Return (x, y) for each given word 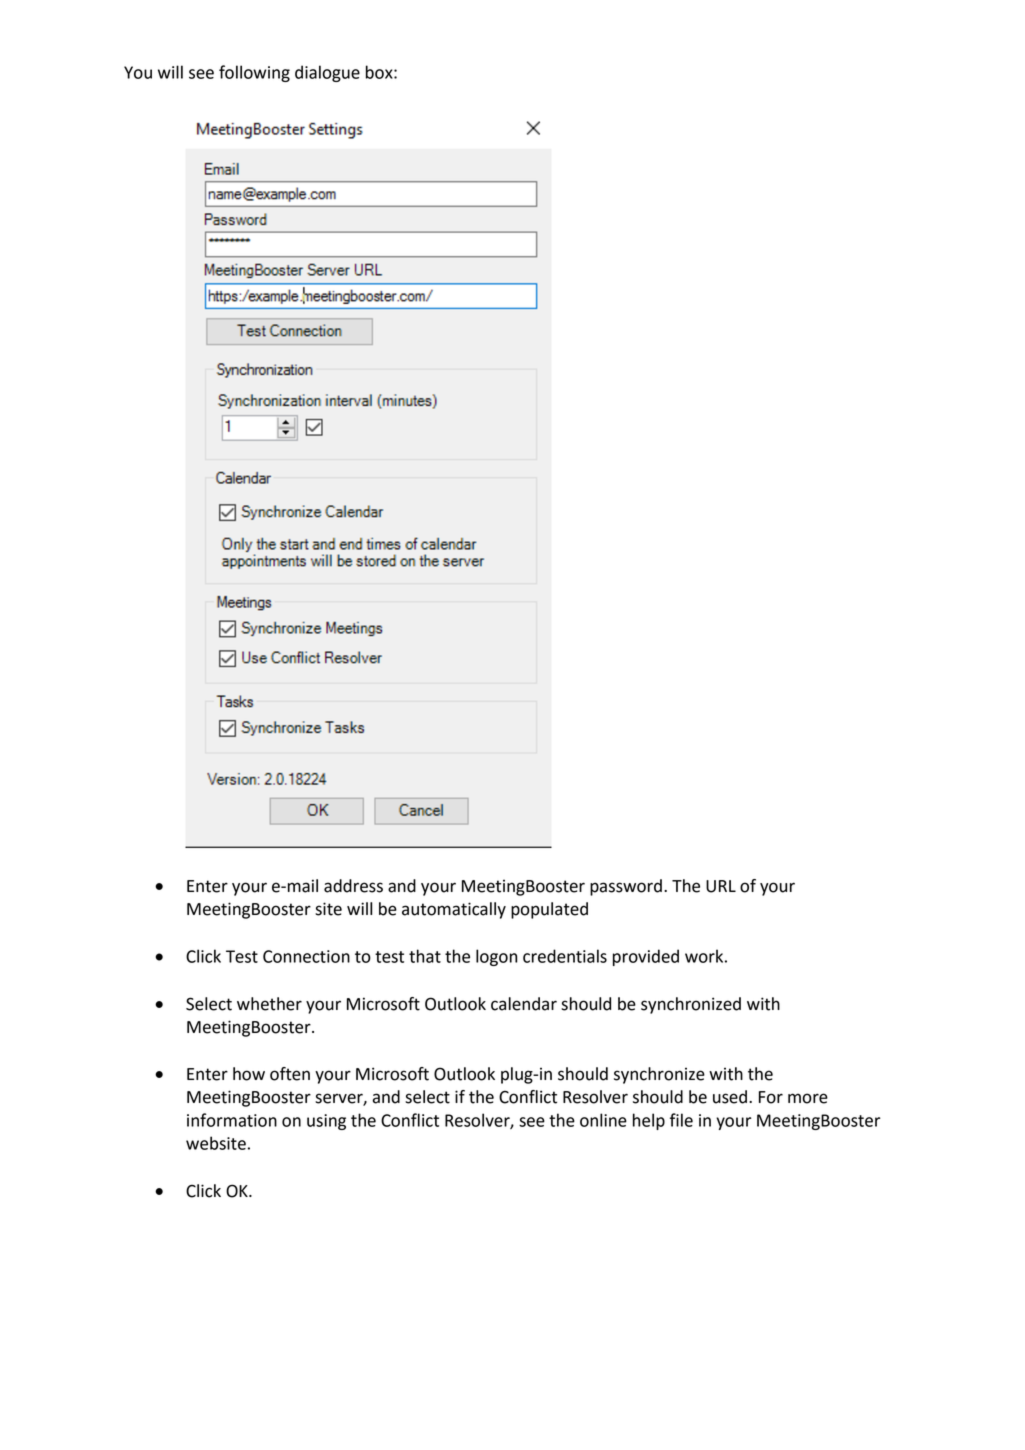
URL (721, 886)
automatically (454, 910)
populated (549, 910)
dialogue (327, 73)
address (353, 886)
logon (496, 957)
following (254, 73)
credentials (565, 956)
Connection (306, 956)
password (626, 887)
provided (646, 957)
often (290, 1074)
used (730, 1097)
